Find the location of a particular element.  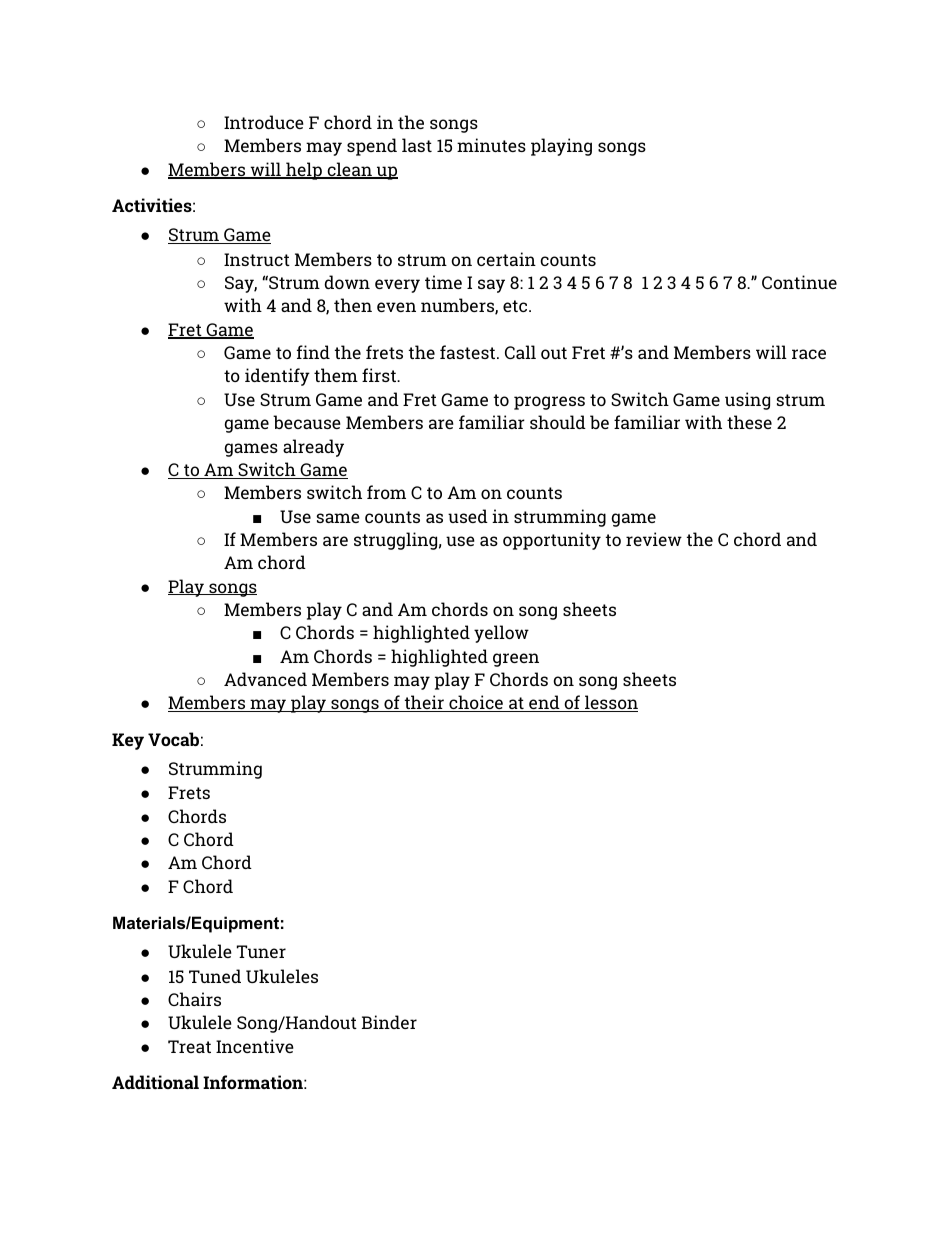

Key is located at coordinates (128, 741).
